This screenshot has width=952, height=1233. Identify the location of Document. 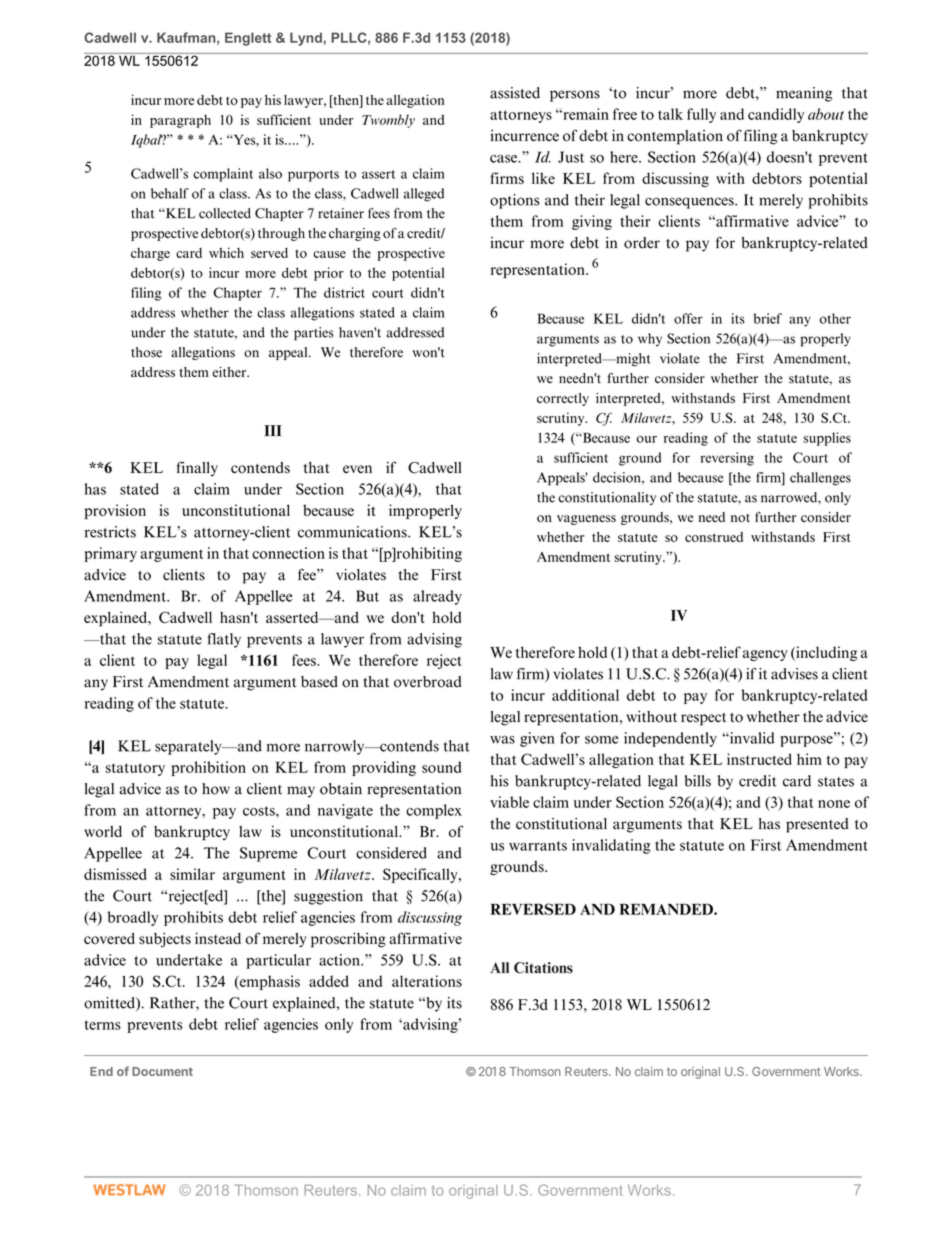
(162, 1071).
